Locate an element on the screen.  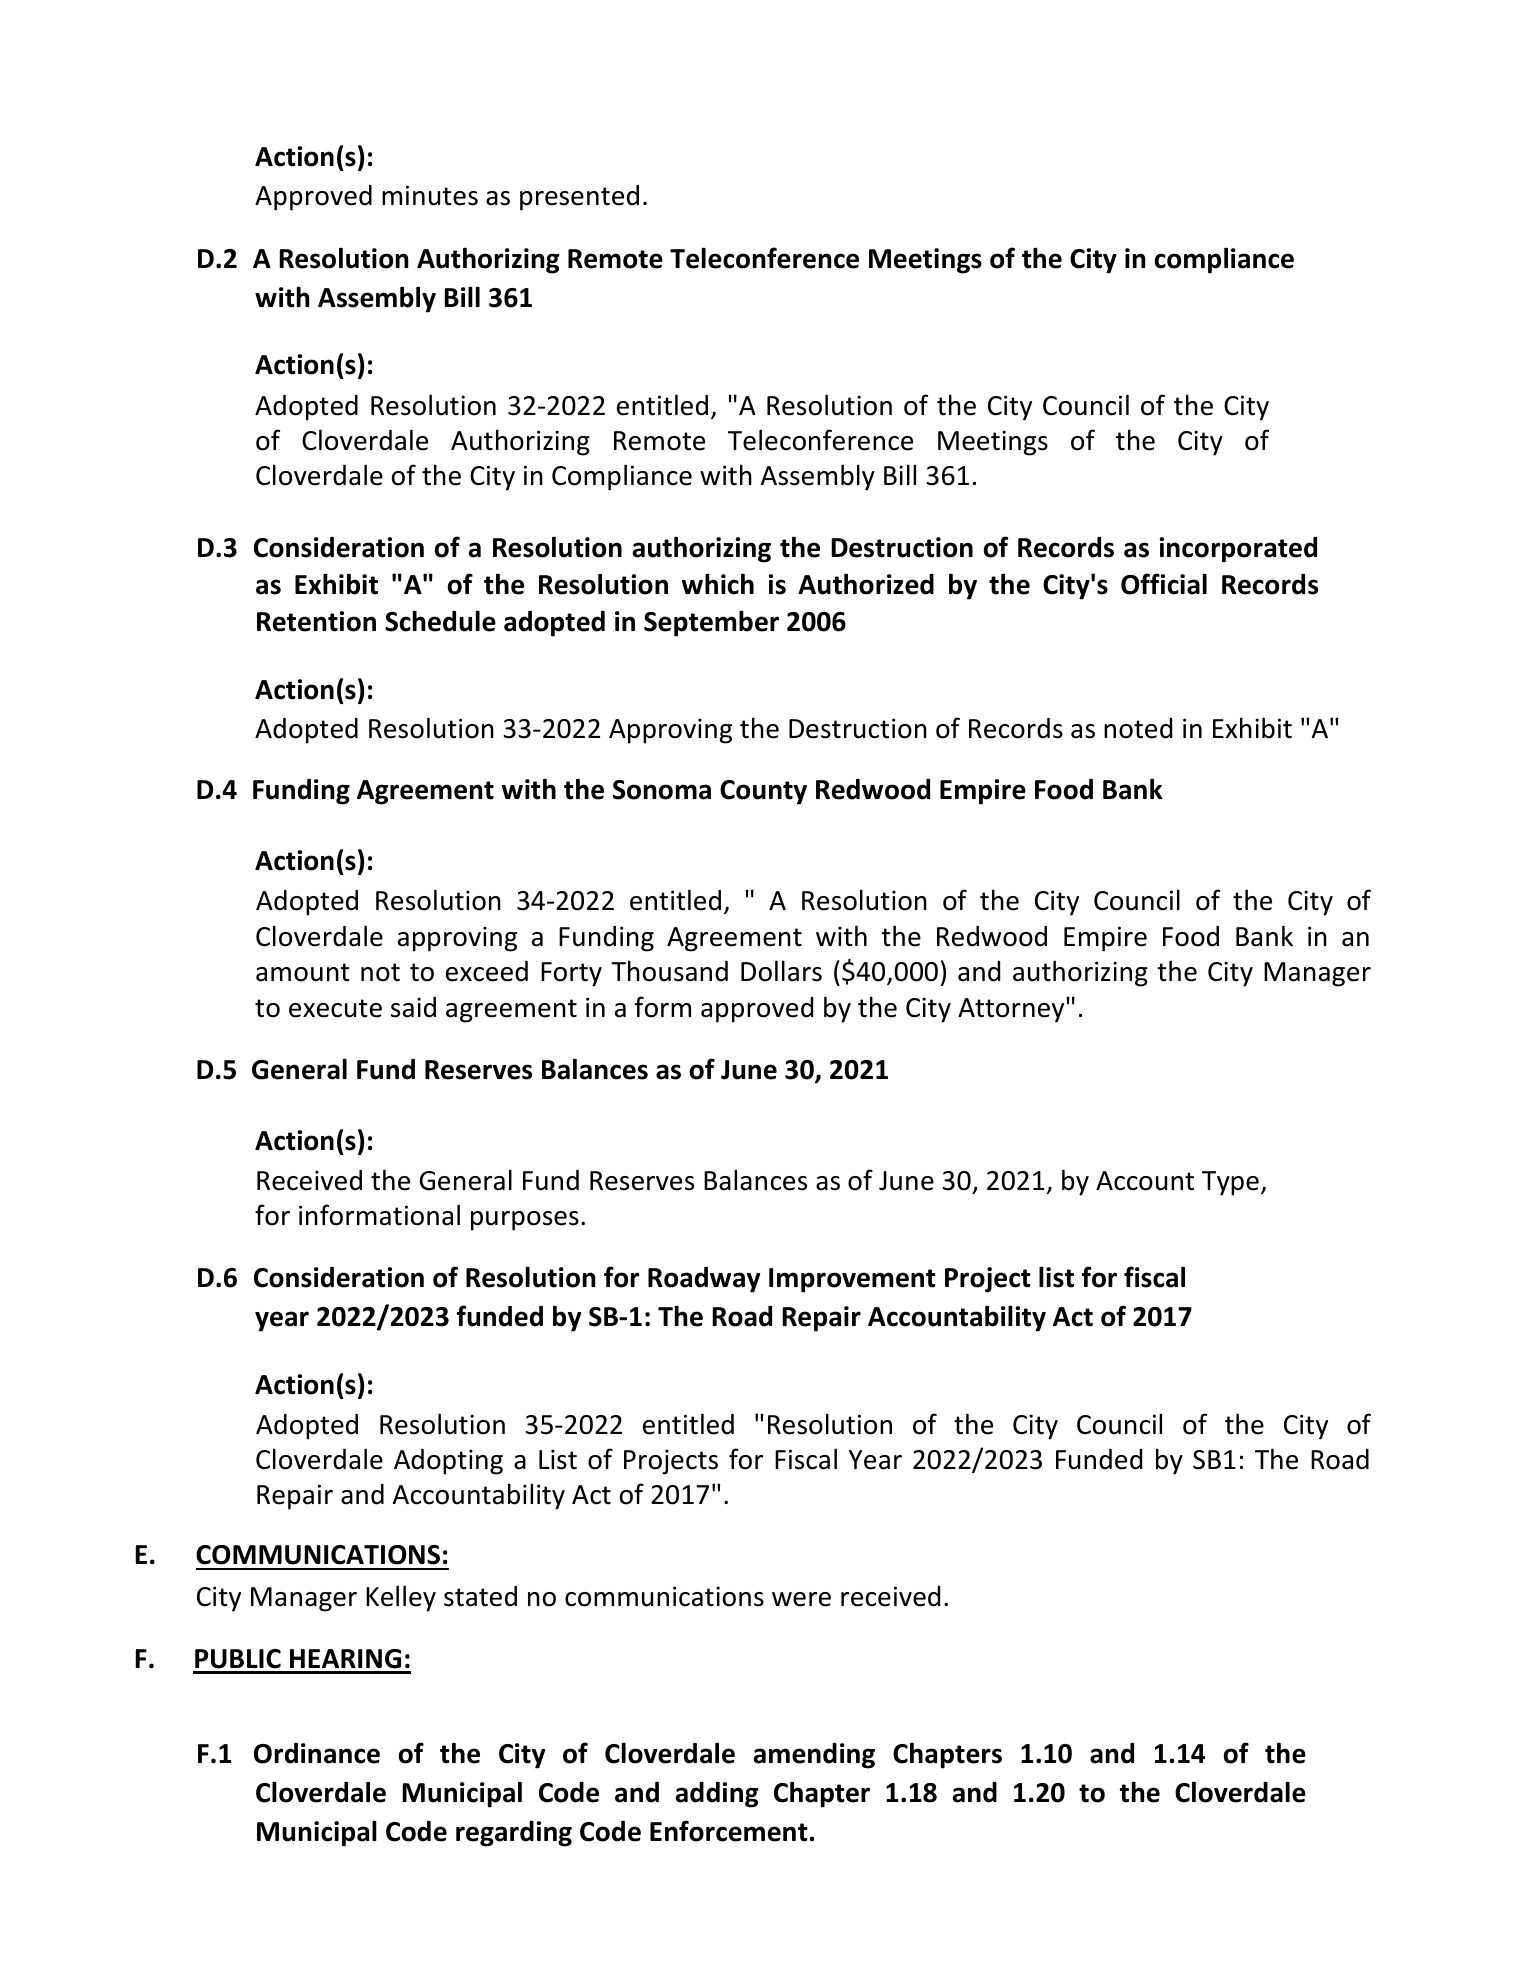
said is located at coordinates (413, 1007).
